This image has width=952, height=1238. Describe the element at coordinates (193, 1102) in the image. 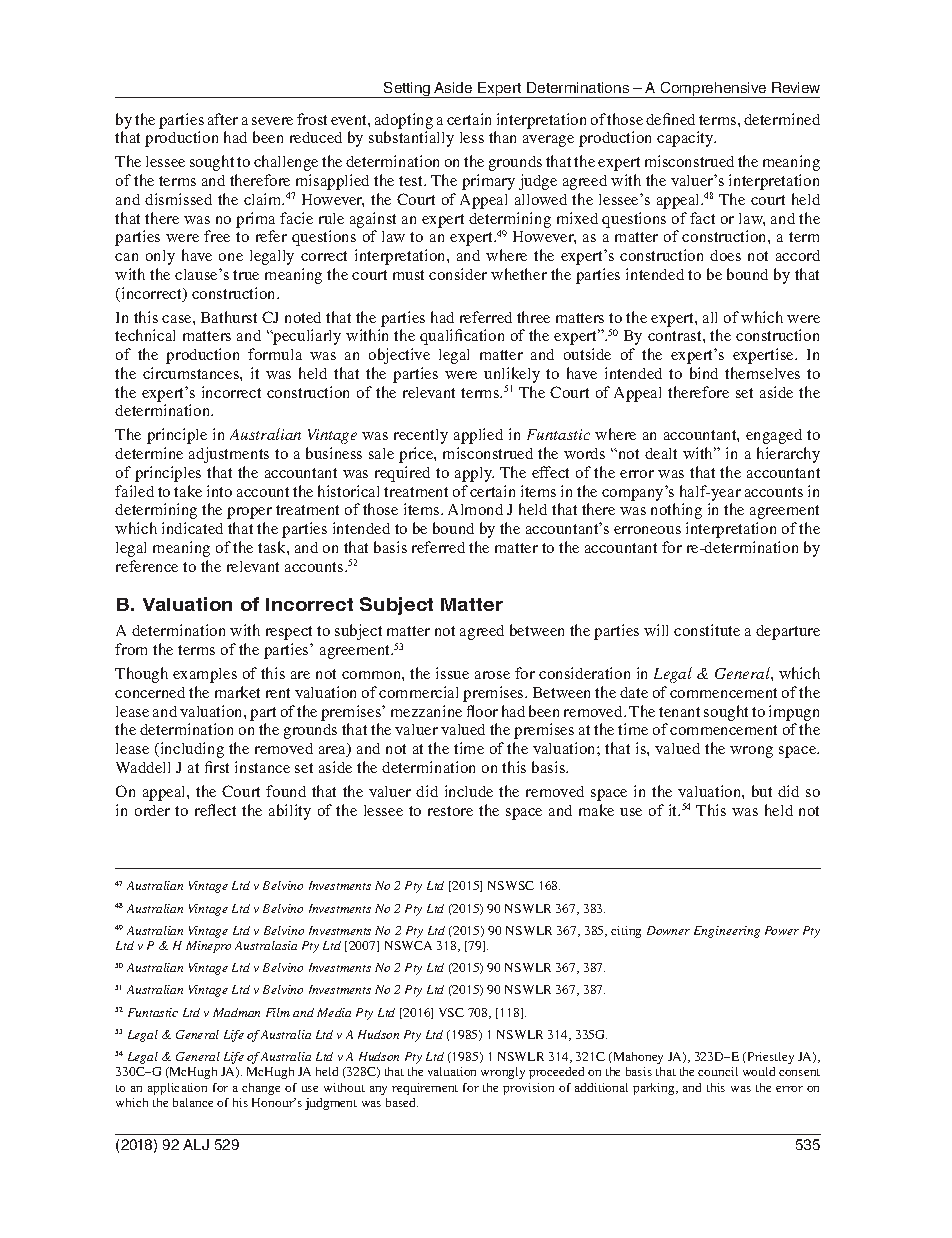

I see `balance` at that location.
